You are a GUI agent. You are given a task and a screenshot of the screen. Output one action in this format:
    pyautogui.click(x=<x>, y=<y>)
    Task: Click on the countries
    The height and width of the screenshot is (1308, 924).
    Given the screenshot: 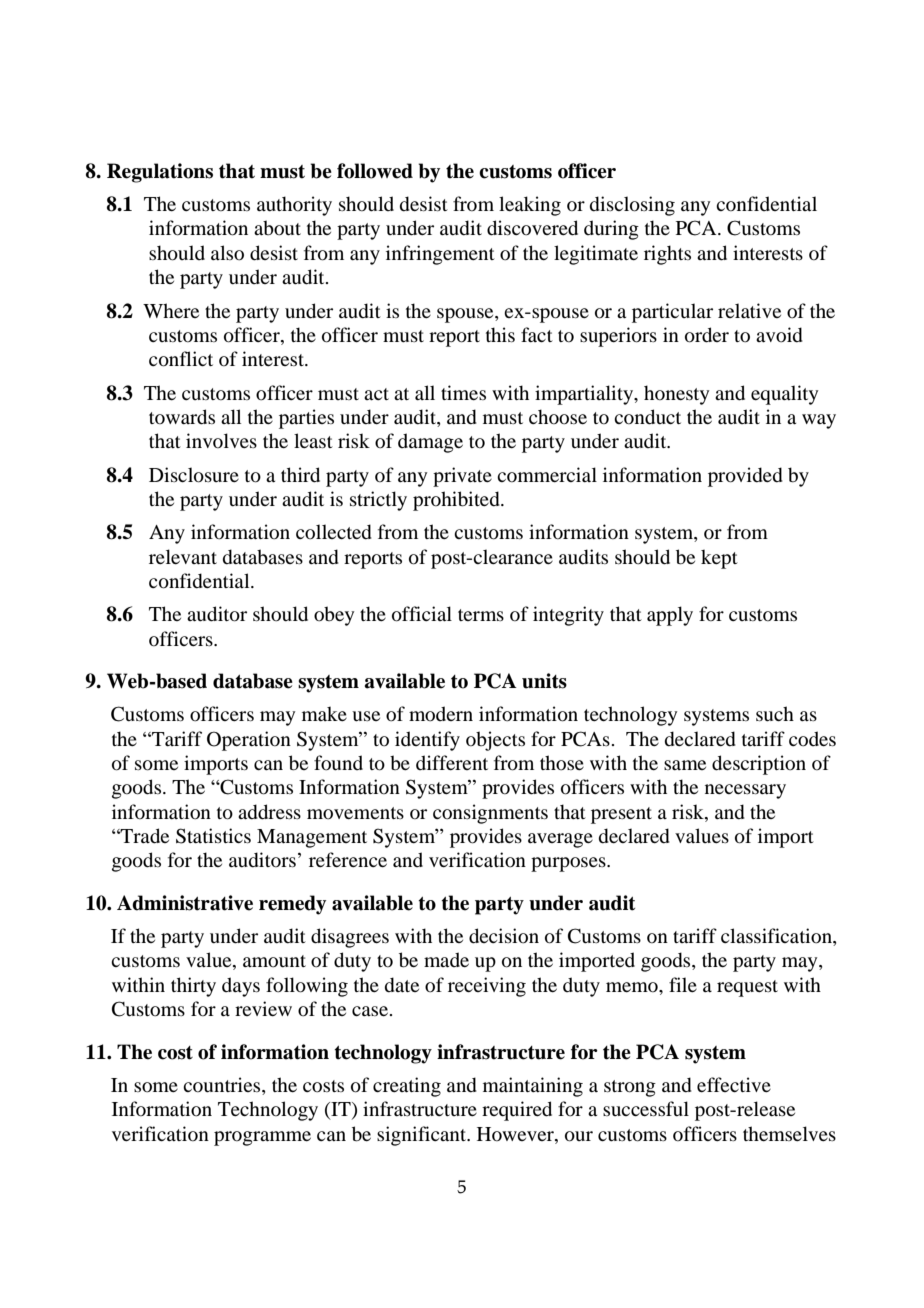 What is the action you would take?
    pyautogui.click(x=223, y=1086)
